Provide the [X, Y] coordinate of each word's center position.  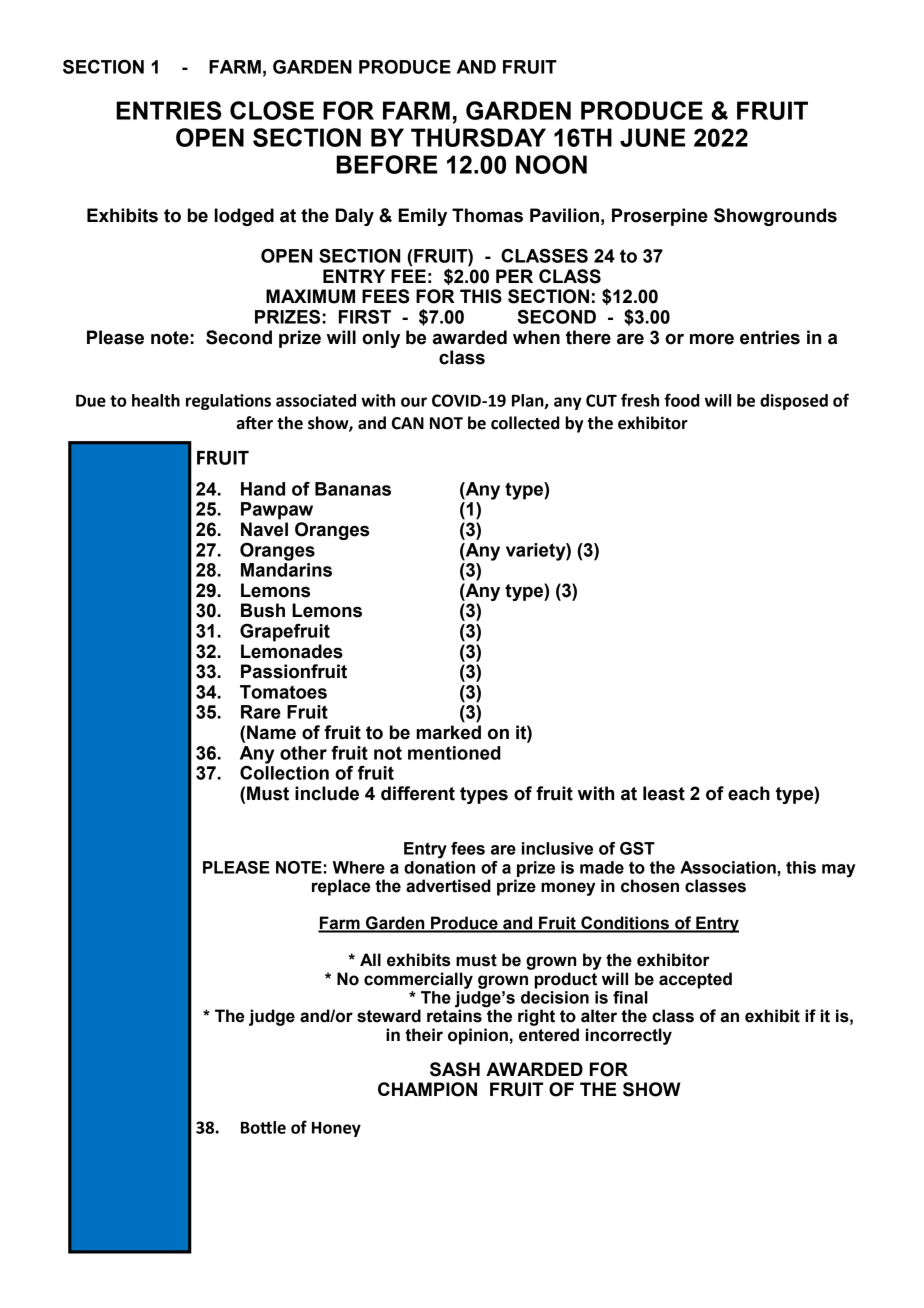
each [749, 793]
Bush [263, 610]
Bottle [263, 1127]
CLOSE [272, 110]
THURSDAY [478, 137]
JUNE [652, 137]
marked [448, 732]
